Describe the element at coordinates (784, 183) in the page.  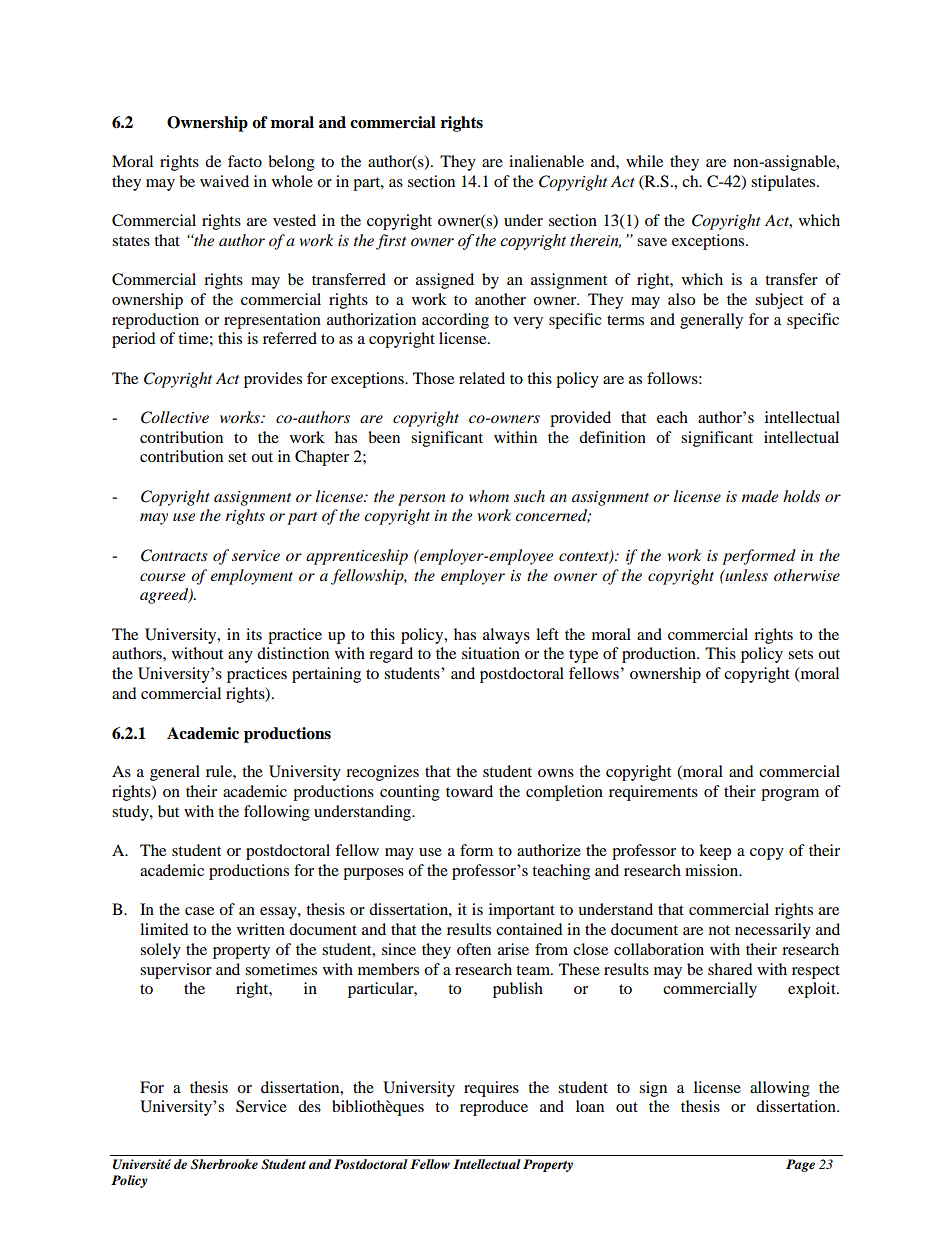
I see `stipulates` at that location.
